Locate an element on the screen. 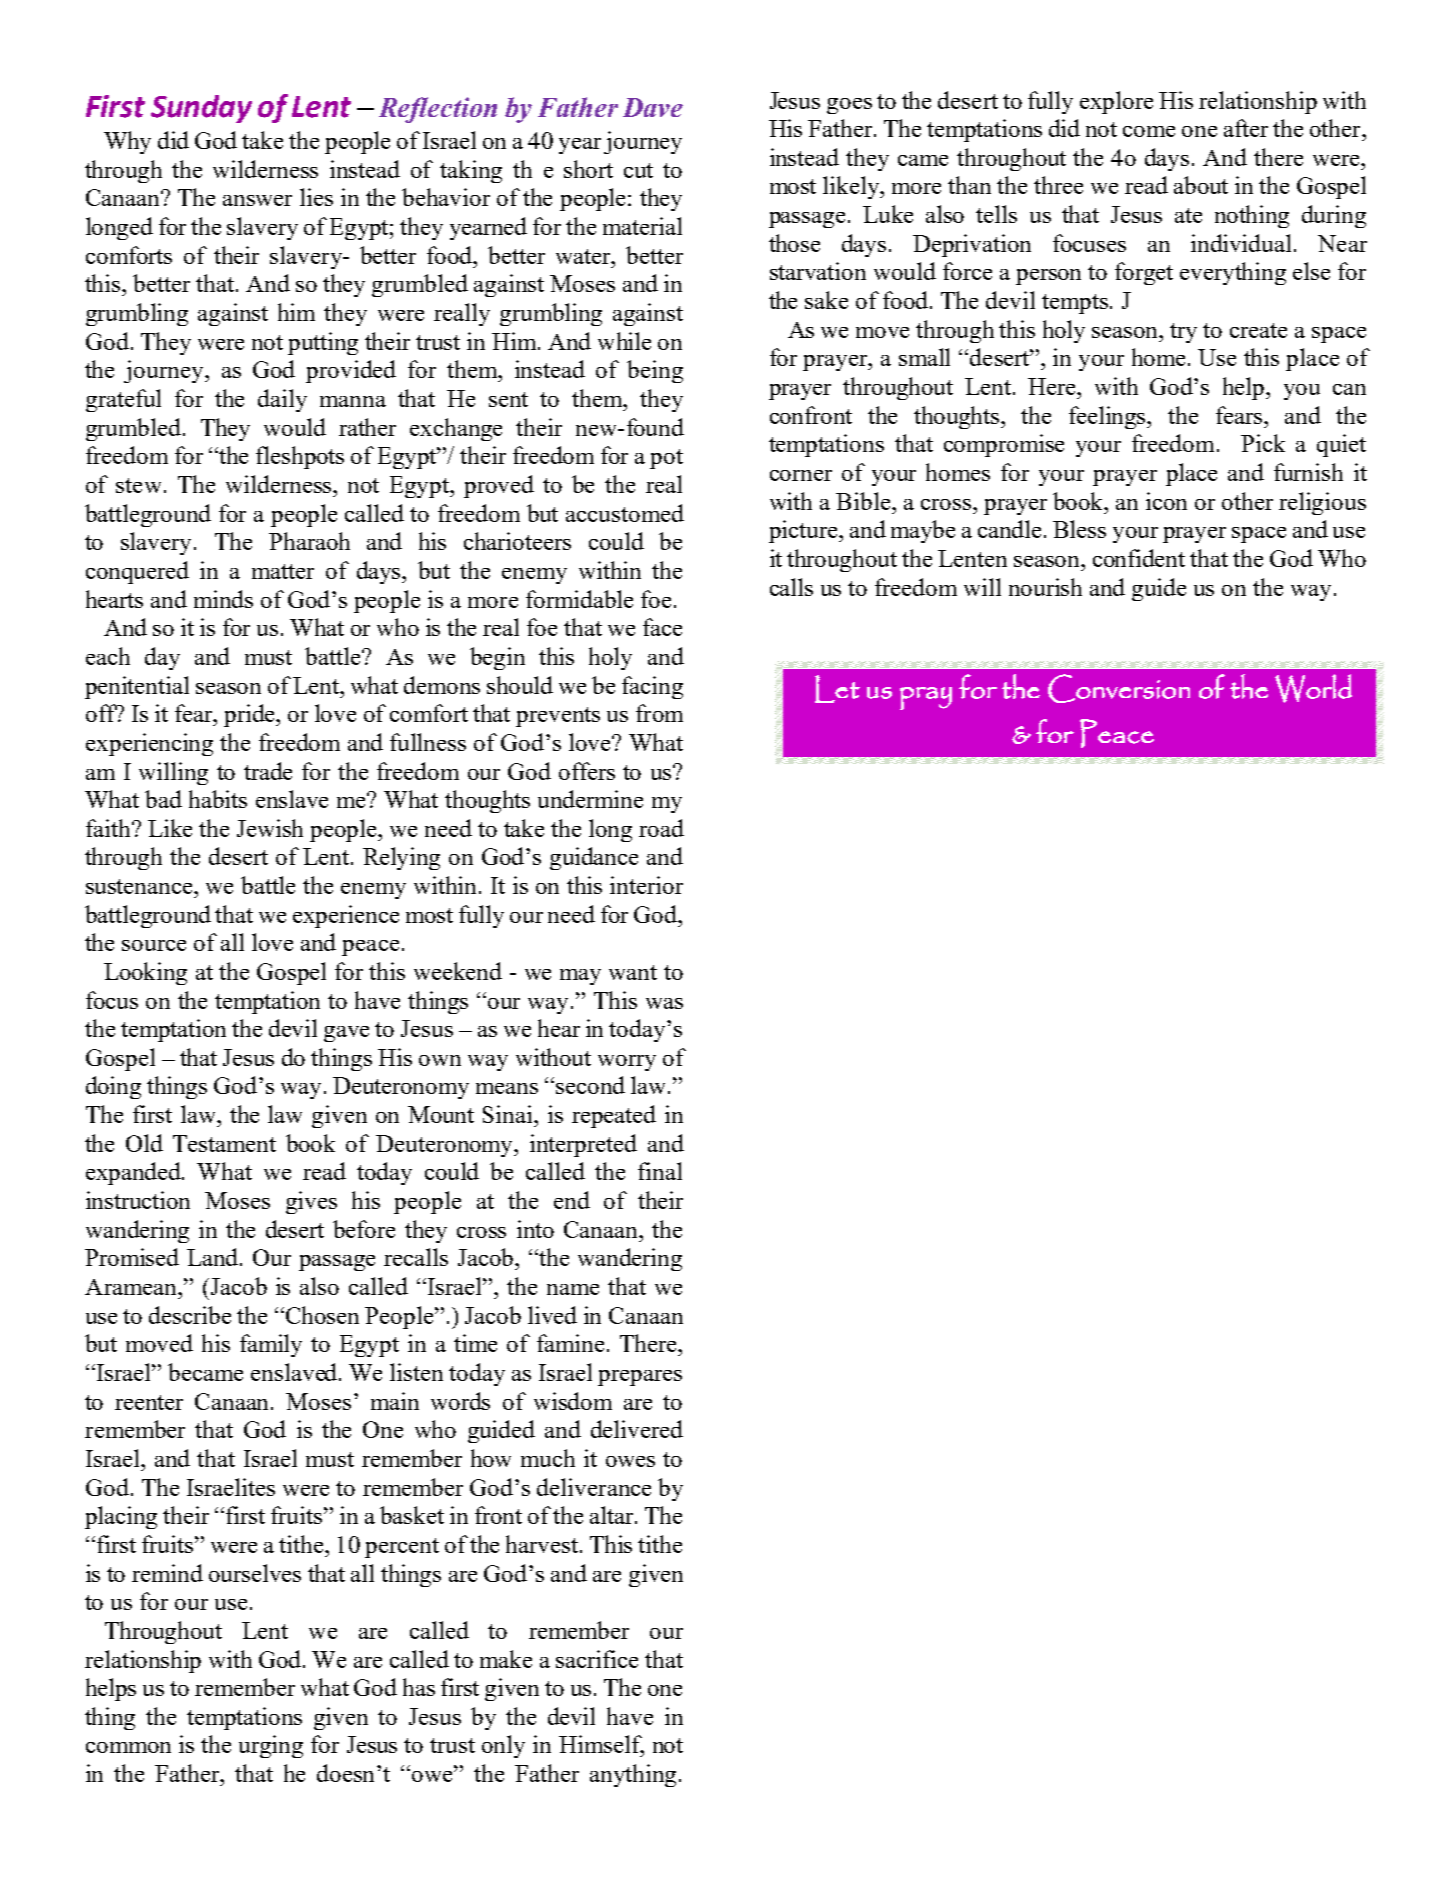 The image size is (1452, 1879). sacrifice is located at coordinates (597, 1659).
